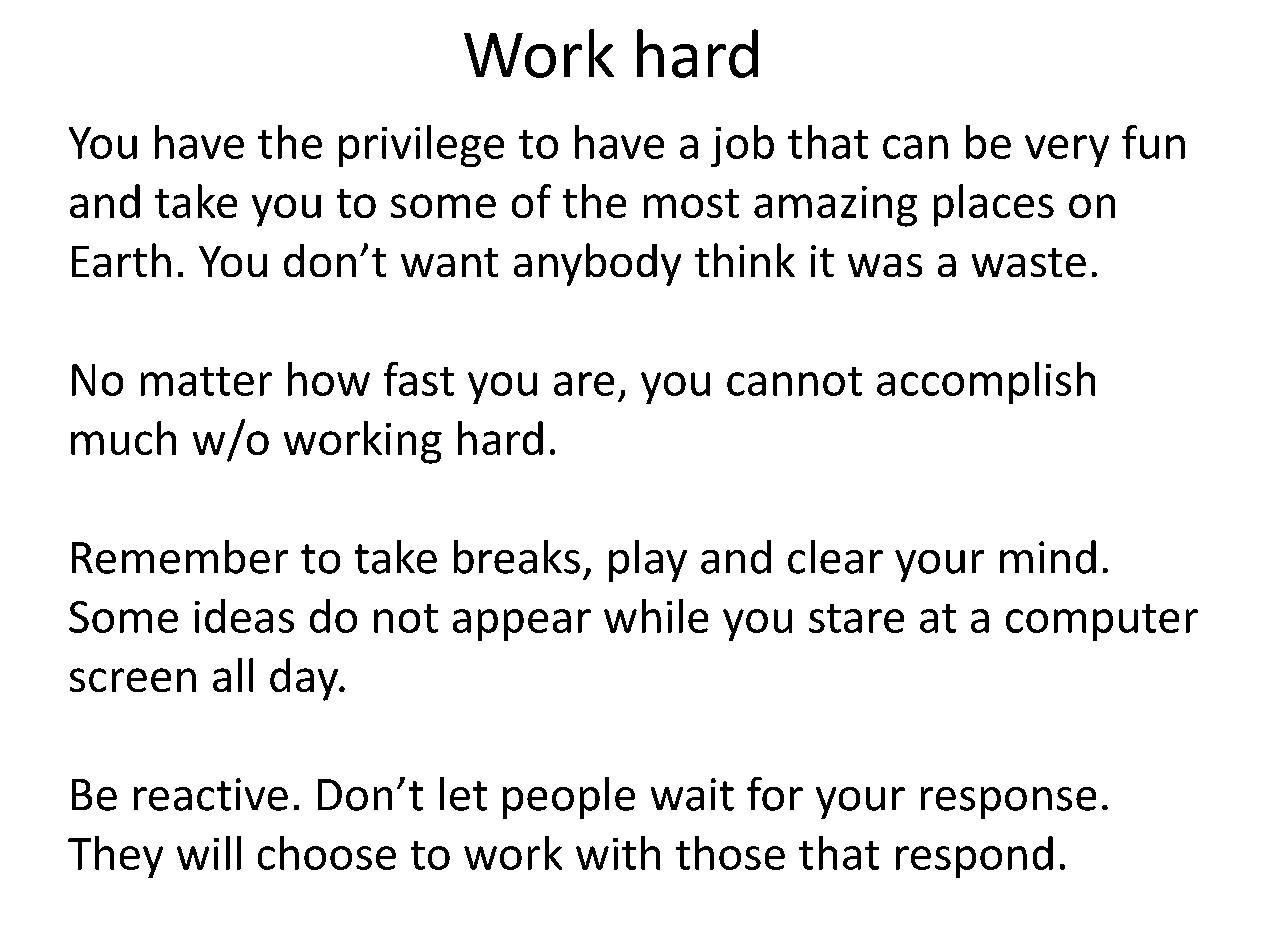 This document has height=952, width=1270. Describe the element at coordinates (180, 557) in the document. I see `Remember` at that location.
